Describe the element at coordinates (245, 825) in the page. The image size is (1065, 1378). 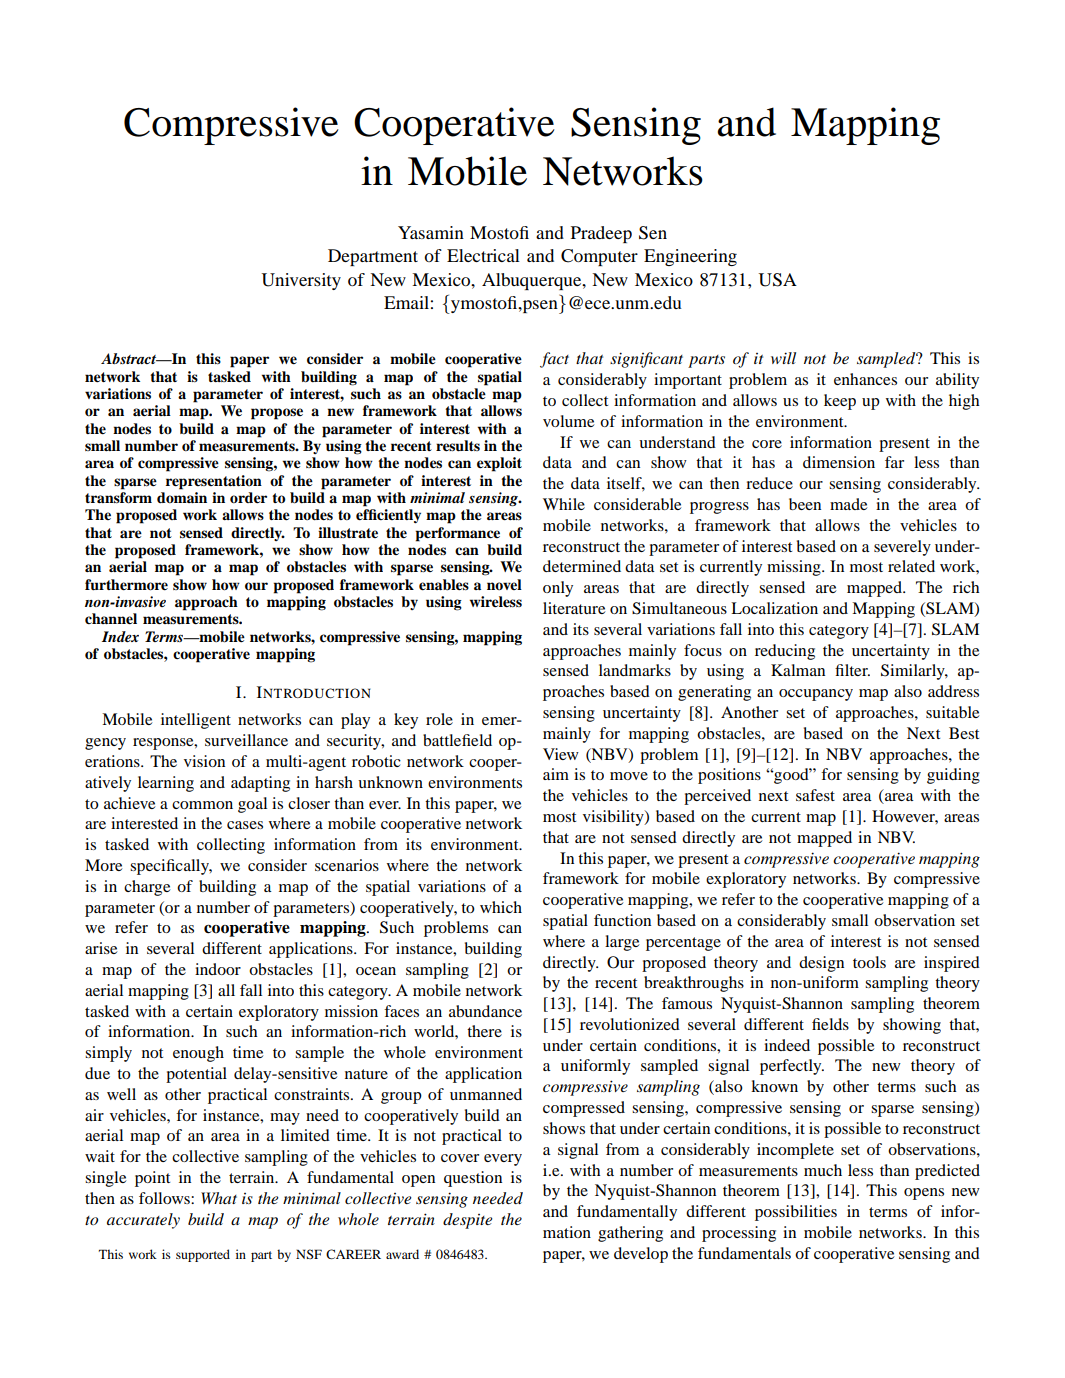
I see `cases` at that location.
